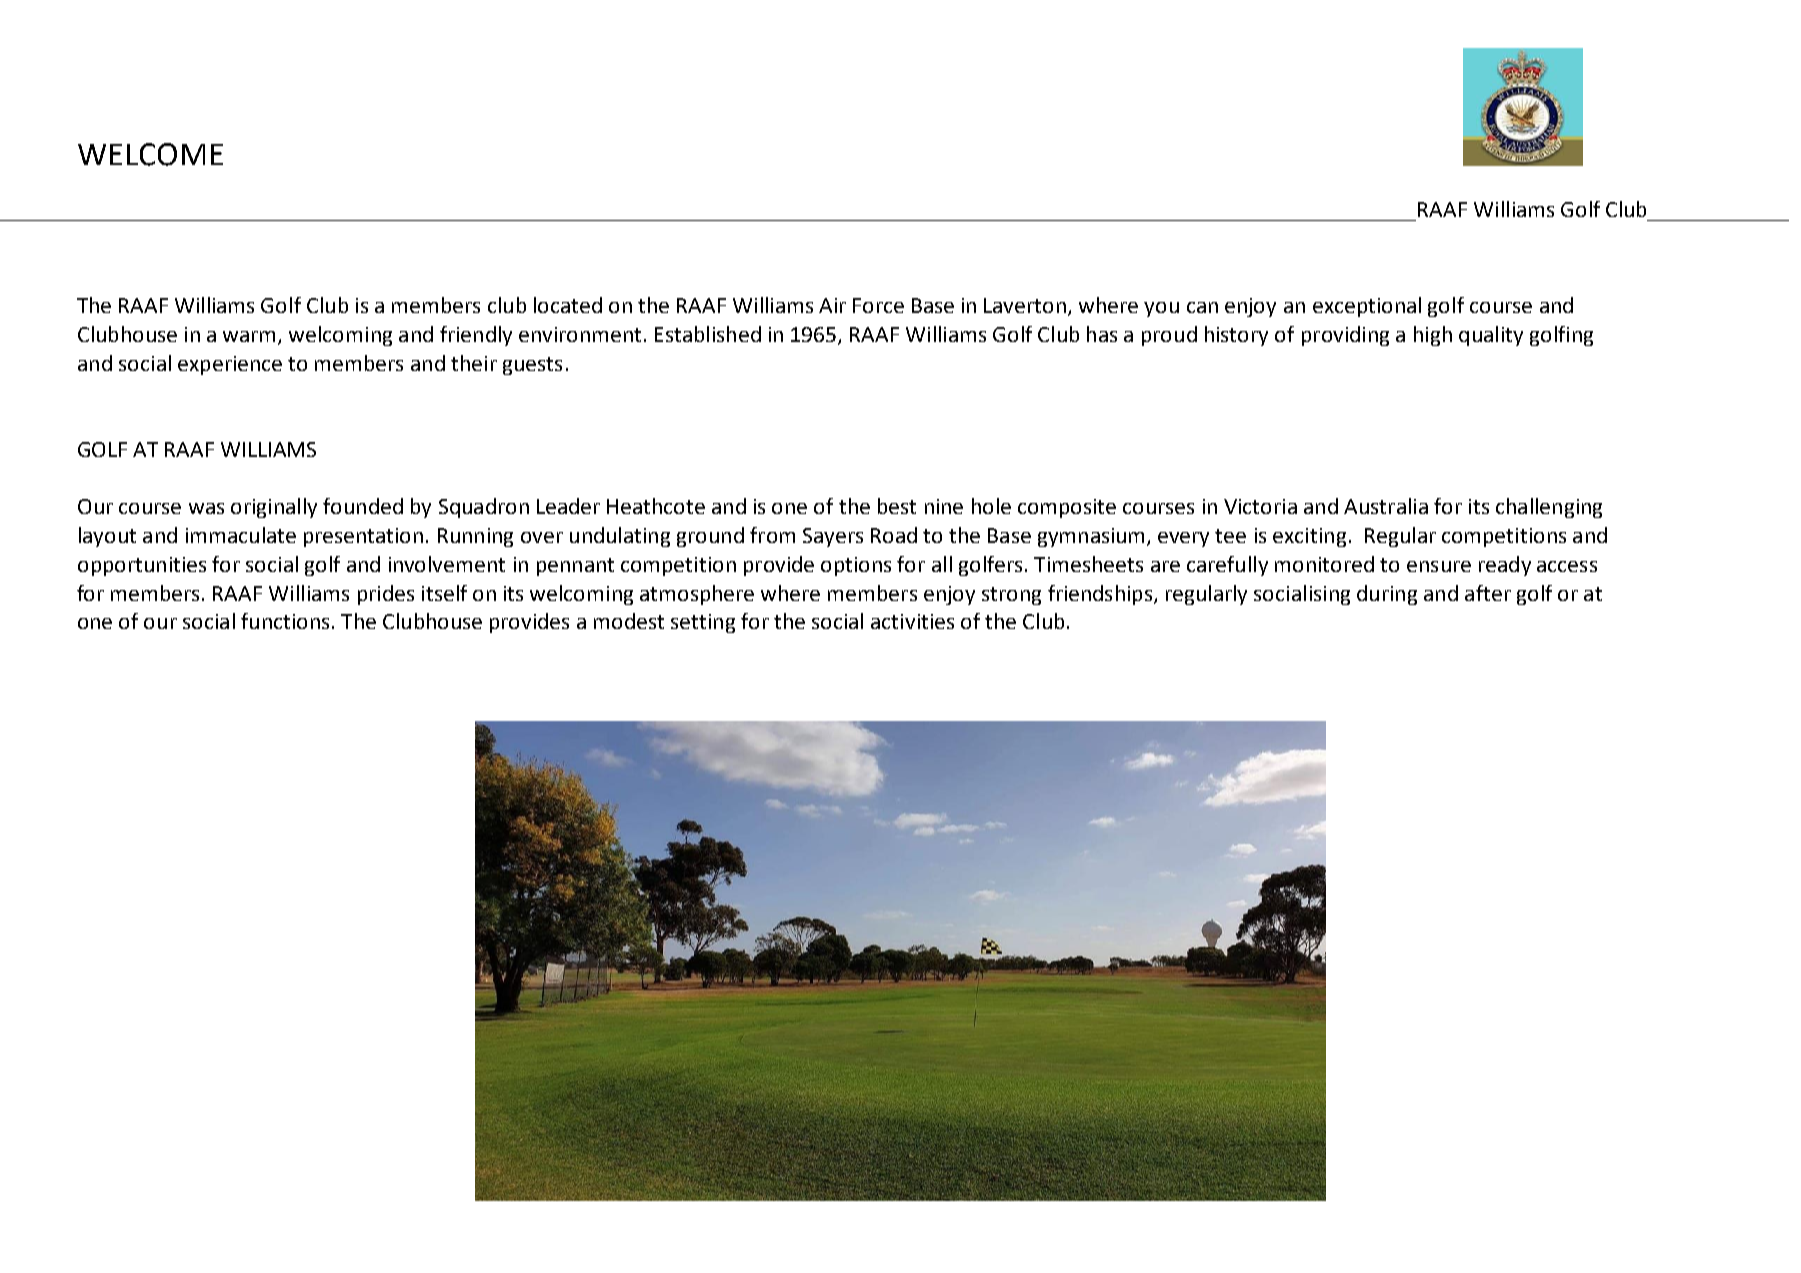  I want to click on exceptional, so click(1367, 307).
